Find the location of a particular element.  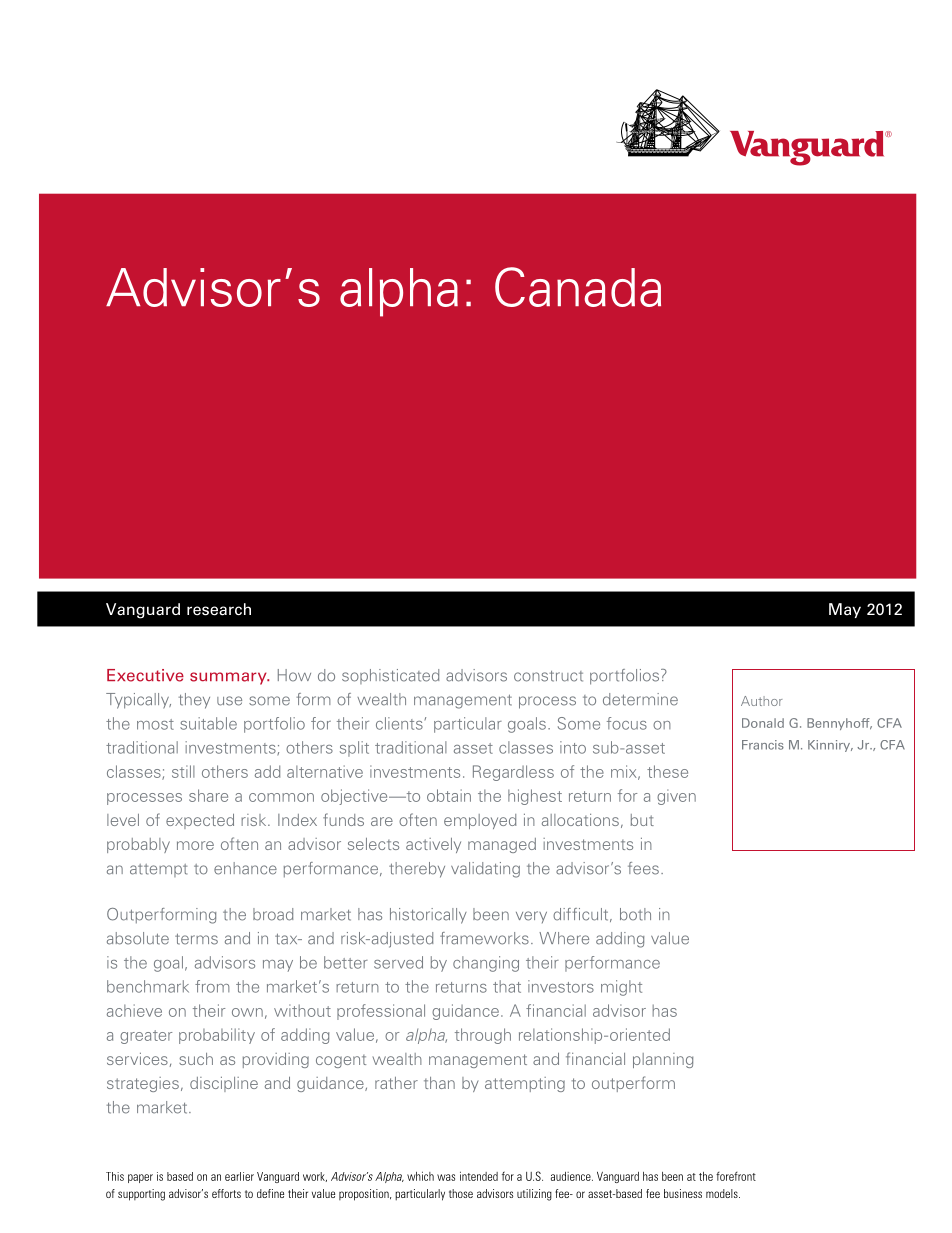

Canada is located at coordinates (578, 287).
